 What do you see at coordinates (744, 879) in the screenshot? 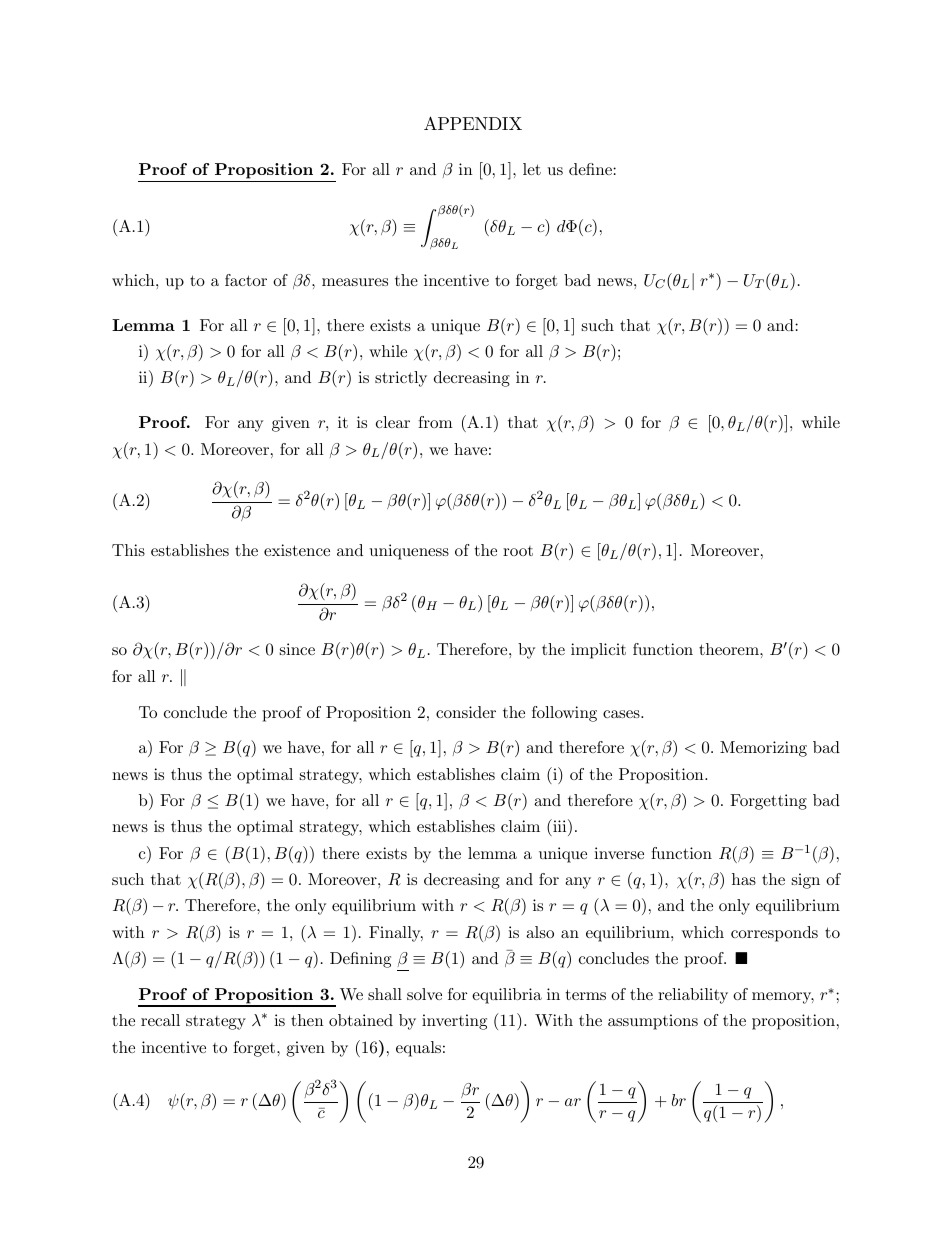
I see `has` at bounding box center [744, 879].
